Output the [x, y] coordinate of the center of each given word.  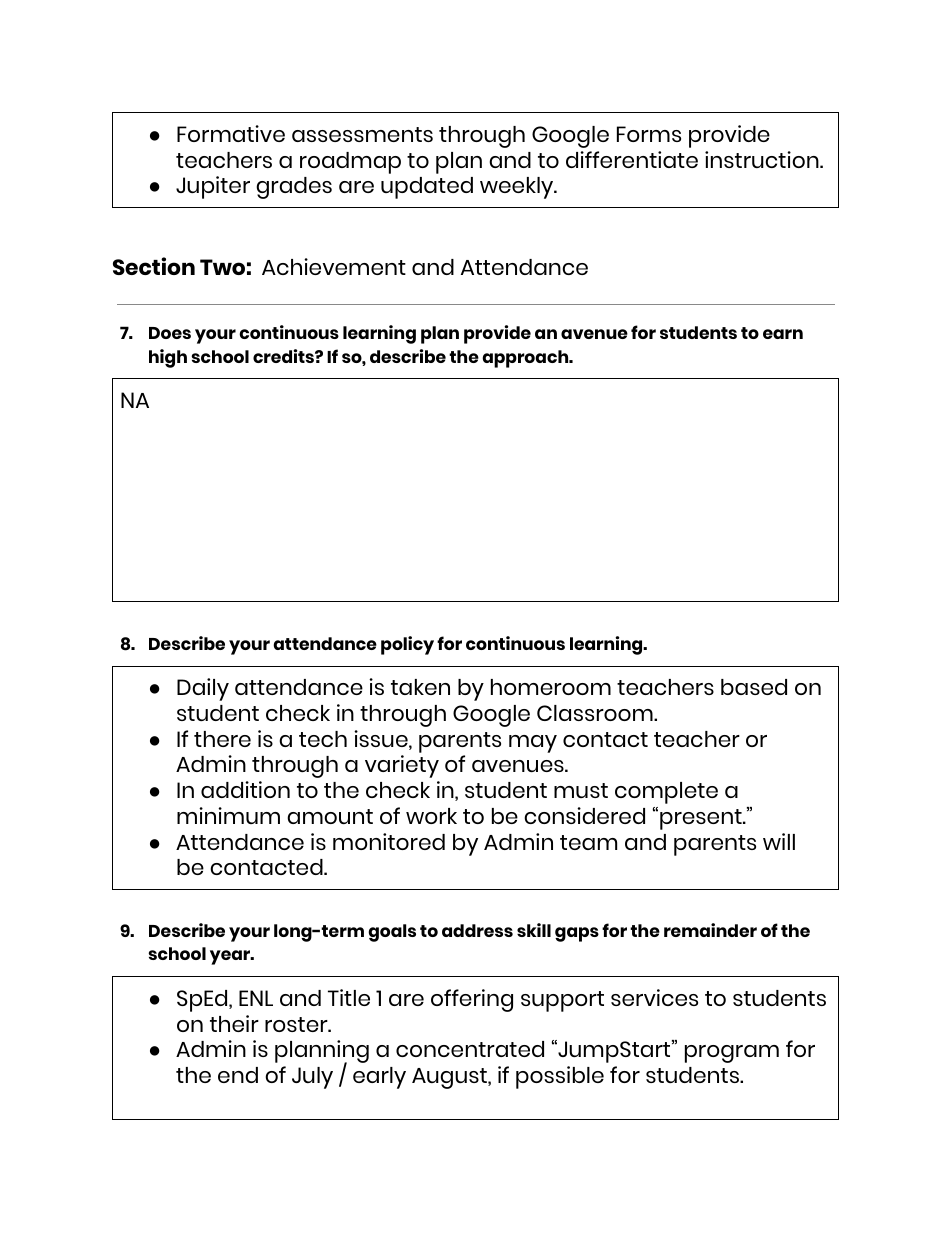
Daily [203, 689]
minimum [228, 815]
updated [427, 188]
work [431, 816]
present [702, 819]
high [168, 358]
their [234, 1023]
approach [526, 359]
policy [407, 645]
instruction [763, 159]
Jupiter [213, 187]
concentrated [470, 1049]
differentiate [632, 159]
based [754, 687]
